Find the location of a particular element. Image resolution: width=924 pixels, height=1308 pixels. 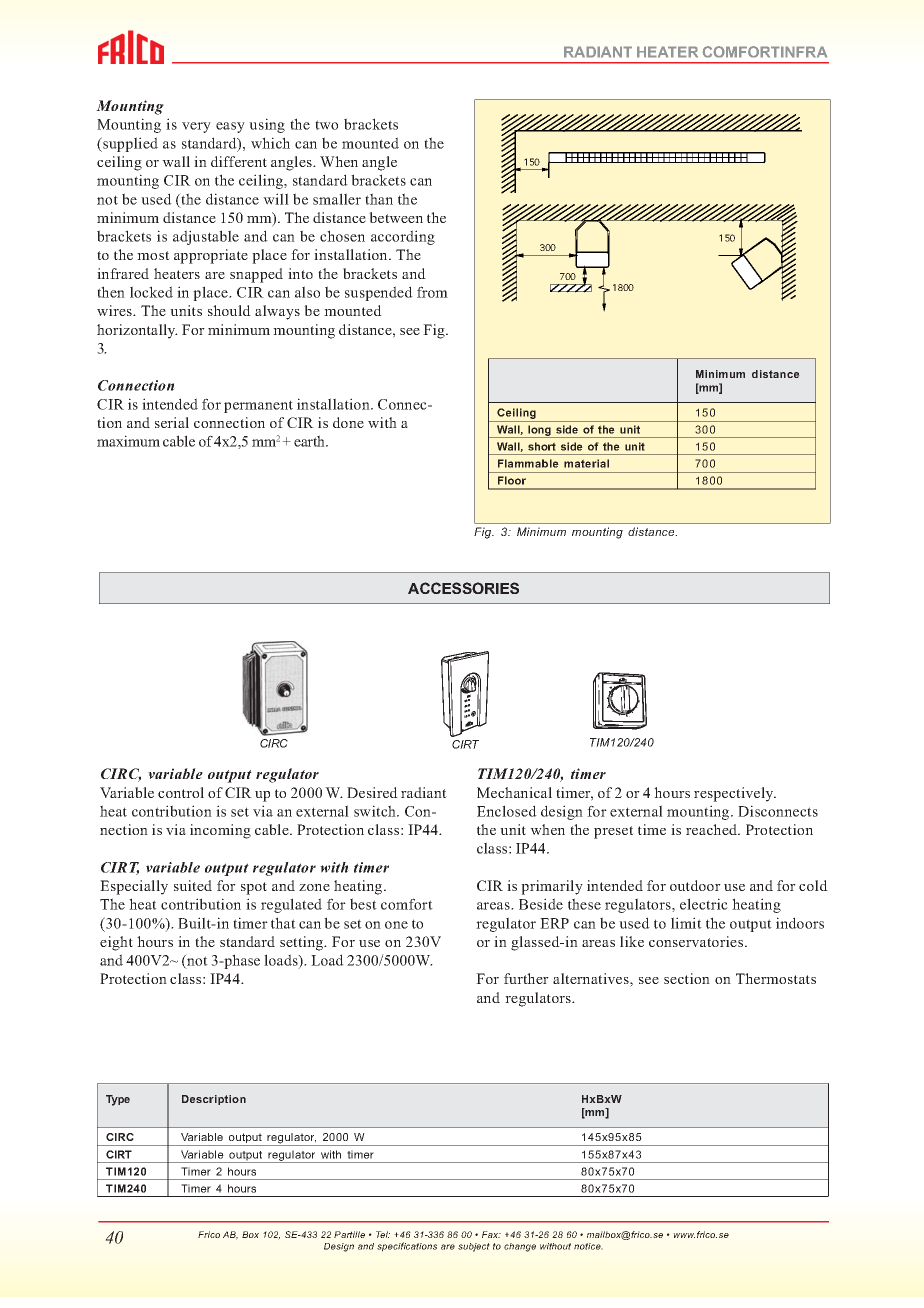

than is located at coordinates (379, 199).
